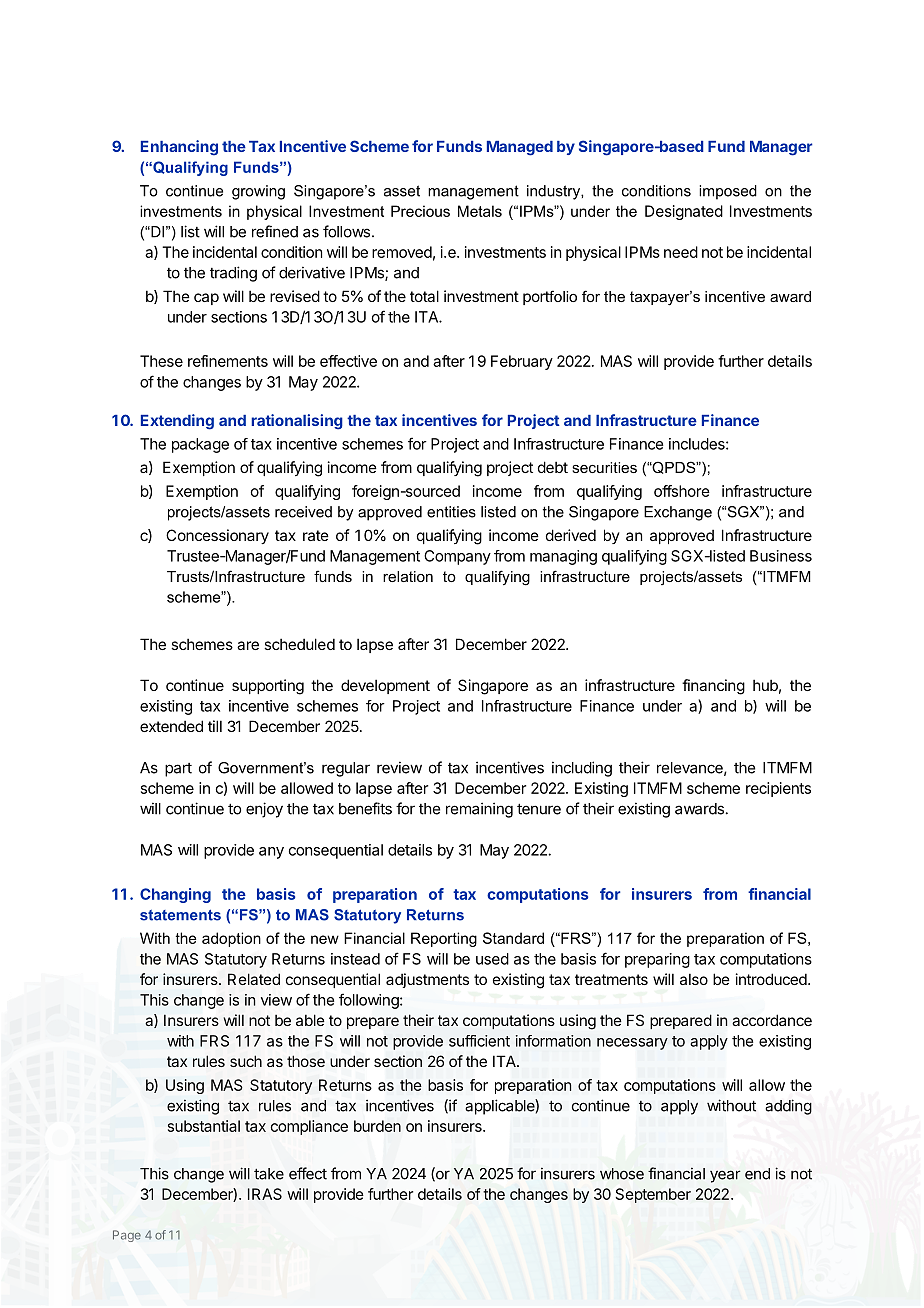  Describe the element at coordinates (265, 1194) in the screenshot. I see `IRAS` at that location.
